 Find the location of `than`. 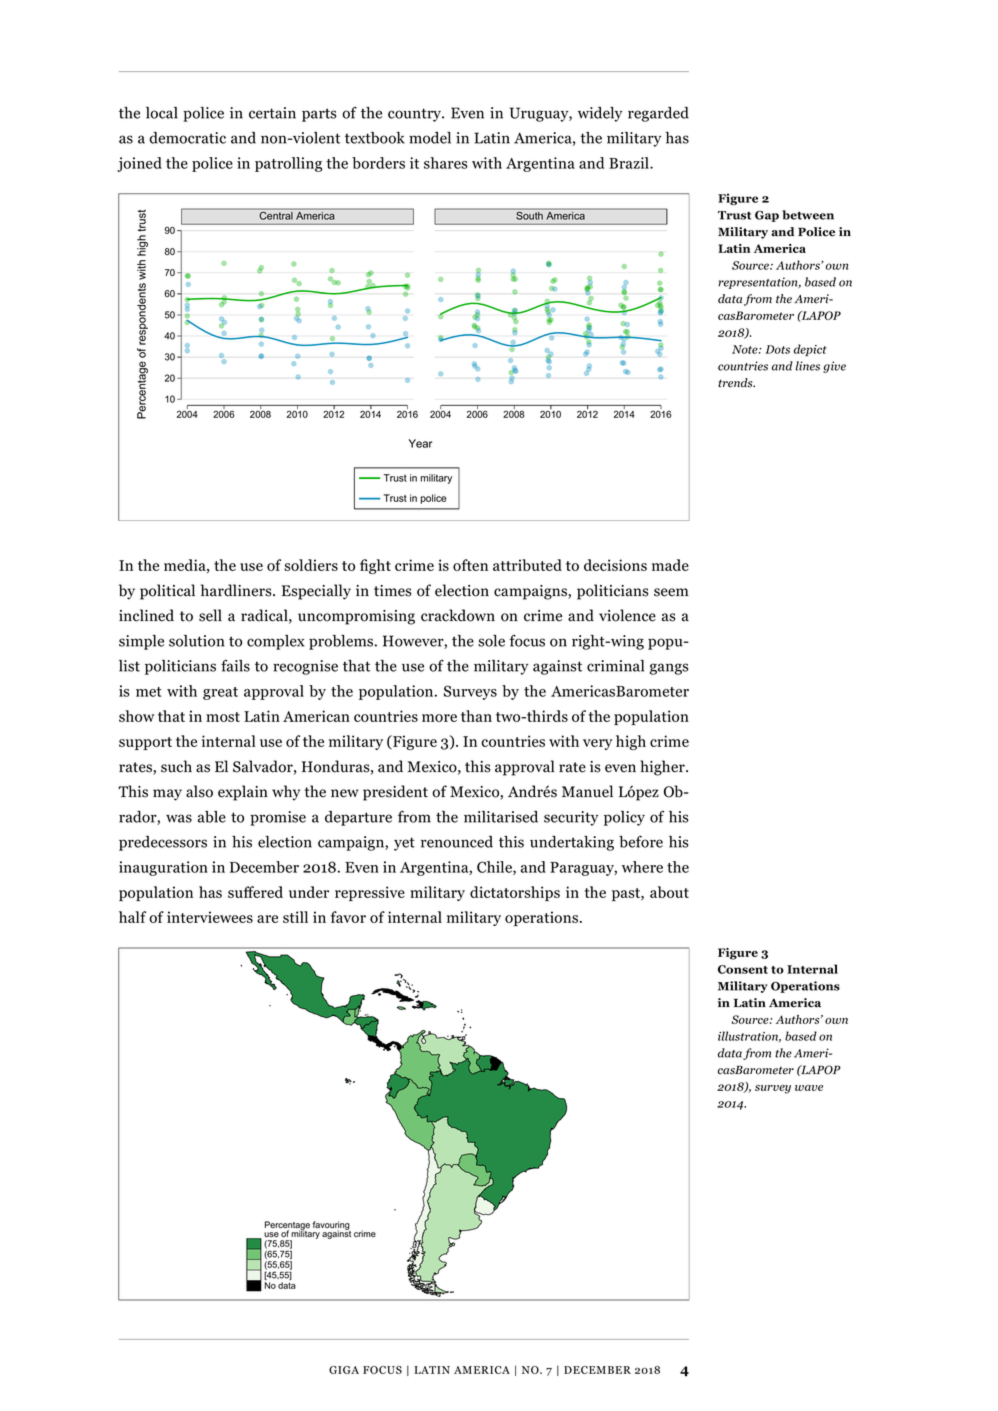

than is located at coordinates (476, 716).
